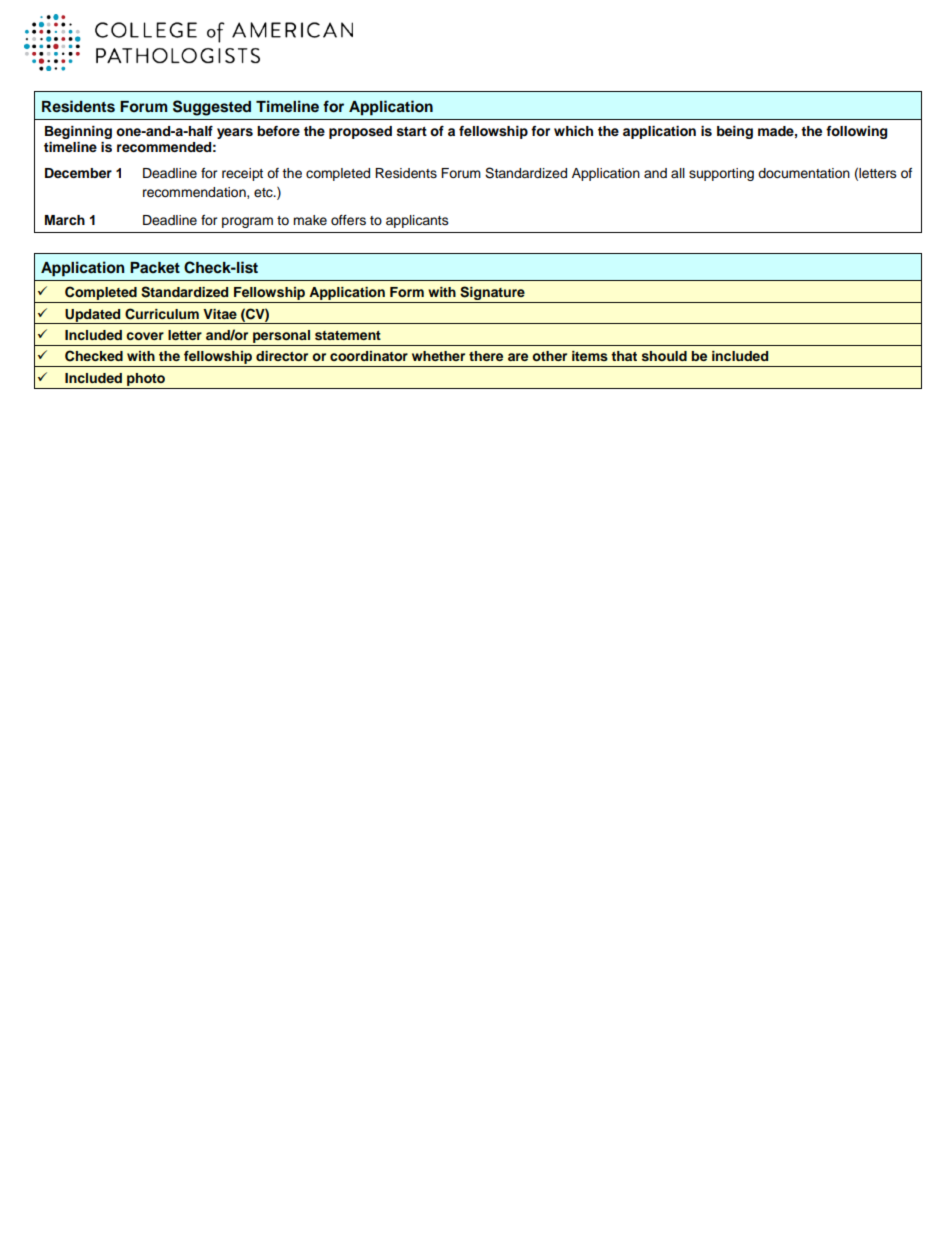 The width and height of the screenshot is (952, 1233). I want to click on start, so click(412, 132).
